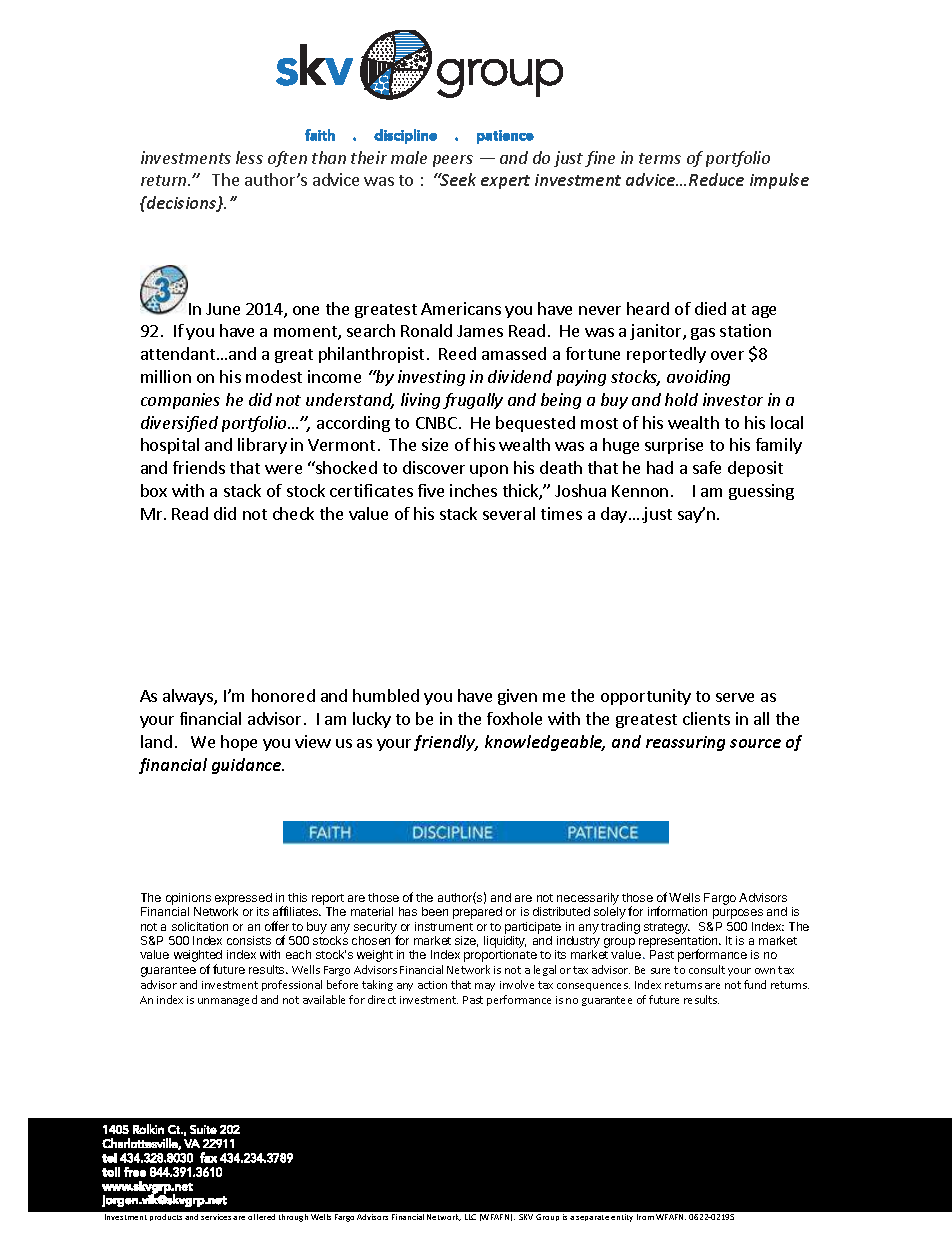 This document has height=1233, width=952. Describe the element at coordinates (457, 179) in the document. I see `Seek` at that location.
